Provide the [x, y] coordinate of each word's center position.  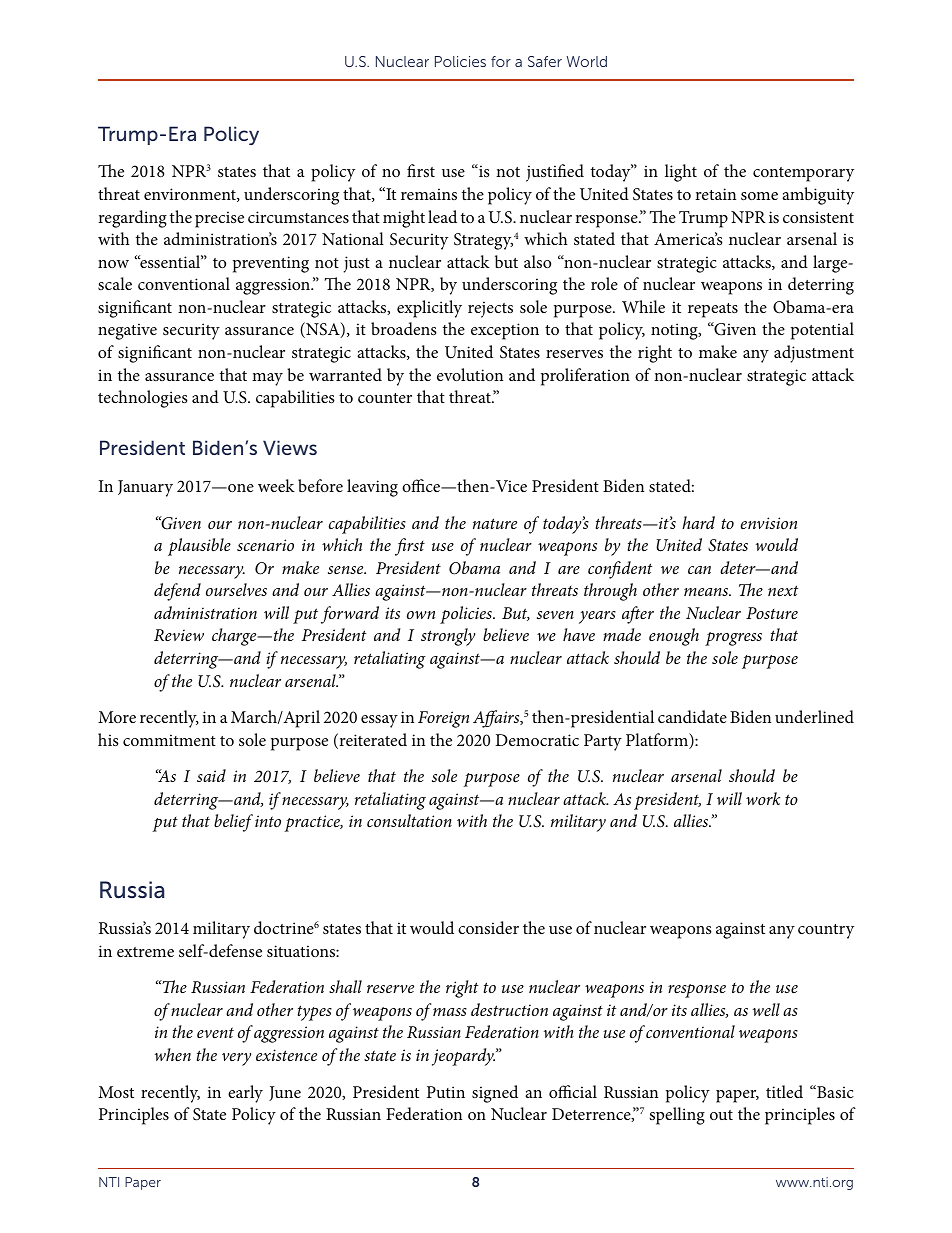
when [173, 1054]
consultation [409, 820]
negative [127, 331]
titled [784, 1091]
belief [233, 823]
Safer [545, 61]
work [763, 798]
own [421, 615]
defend [177, 592]
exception [505, 331]
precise [219, 219]
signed [495, 1094]
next [783, 590]
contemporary [803, 174]
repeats [713, 310]
